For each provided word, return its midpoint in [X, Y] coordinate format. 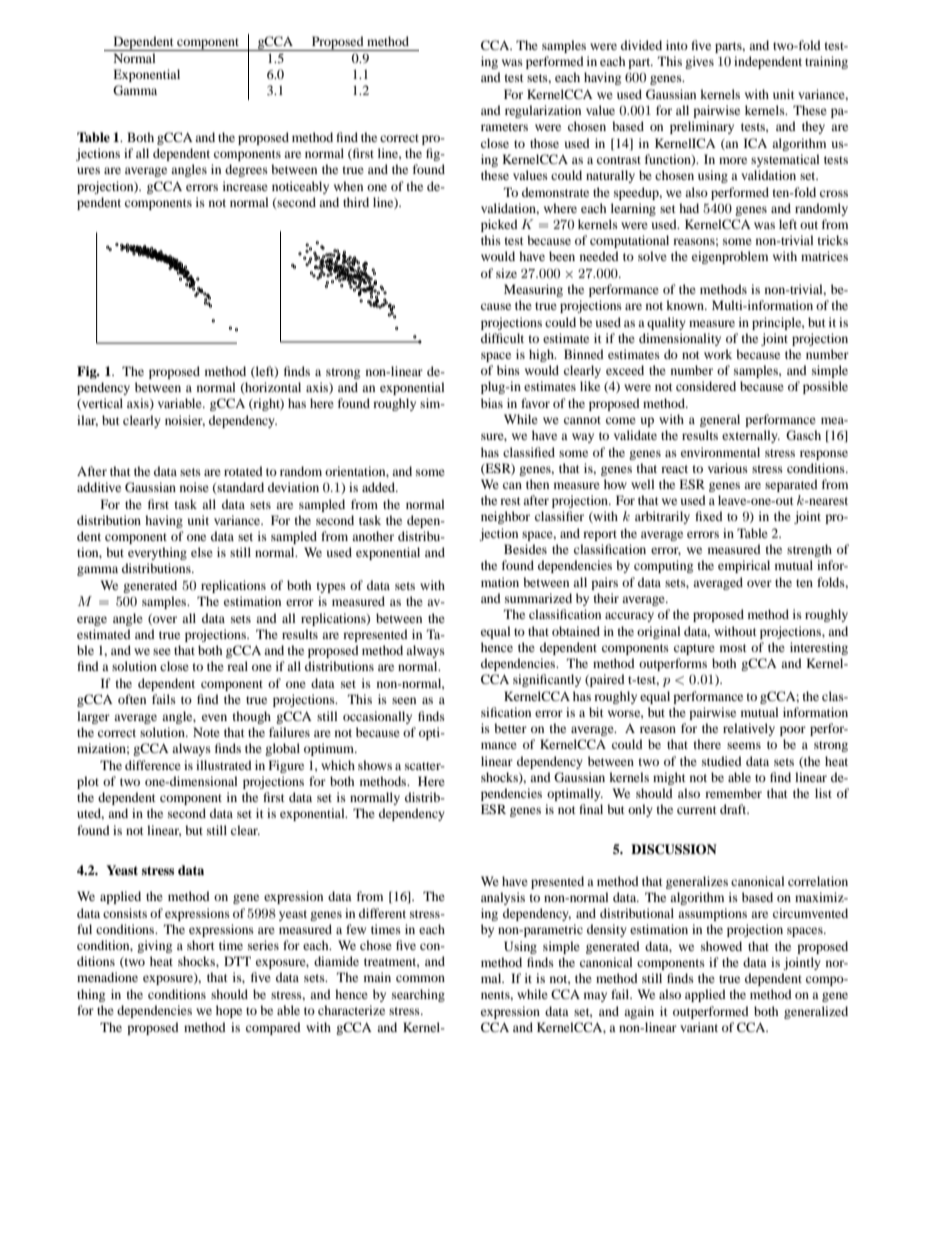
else [202, 552]
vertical [101, 404]
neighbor [505, 517]
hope [229, 1011]
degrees [246, 170]
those [544, 143]
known [686, 305]
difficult [502, 338]
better [510, 728]
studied [722, 761]
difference [153, 765]
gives [699, 62]
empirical [744, 566]
